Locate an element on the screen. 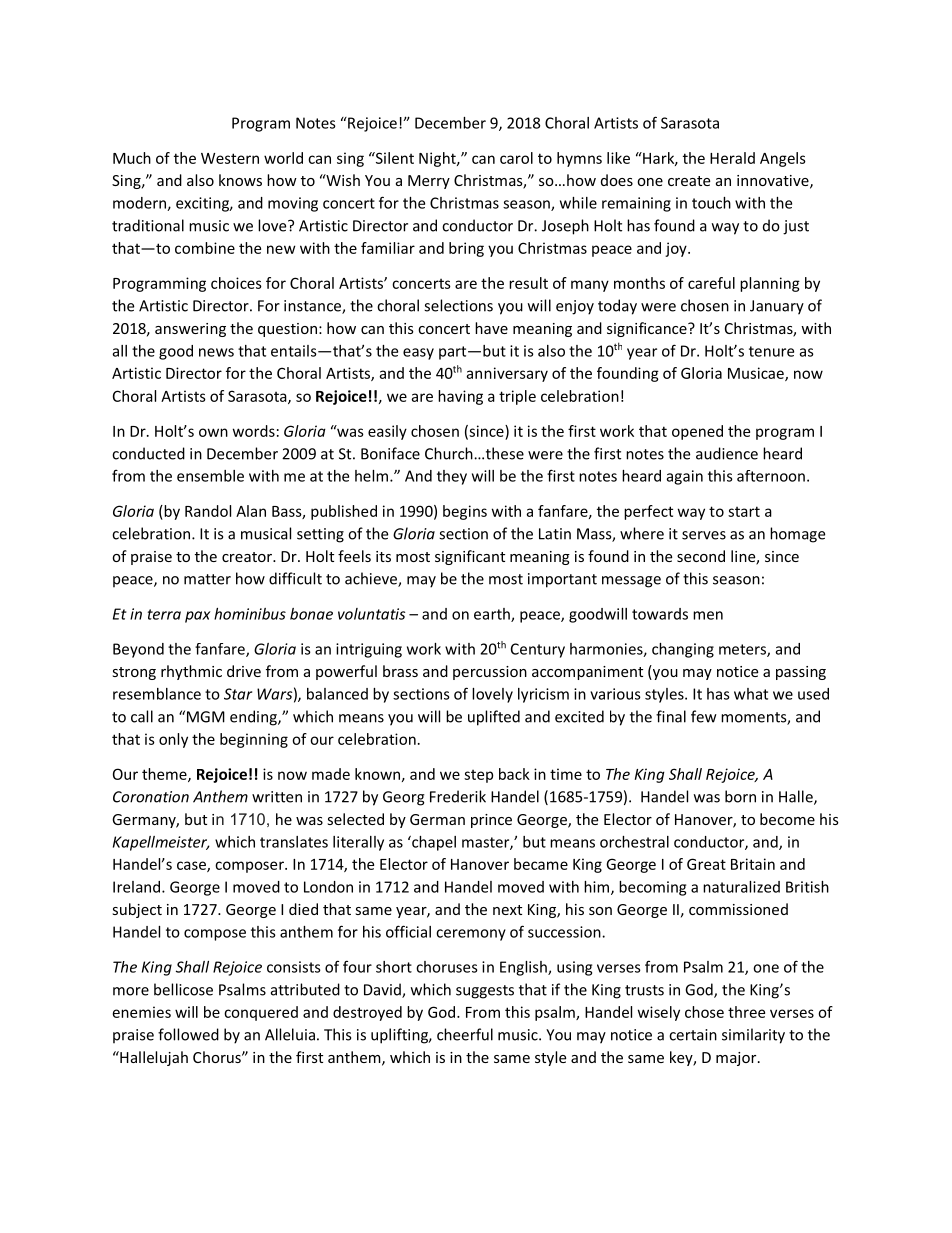 The width and height of the screenshot is (952, 1233). touch is located at coordinates (711, 203).
